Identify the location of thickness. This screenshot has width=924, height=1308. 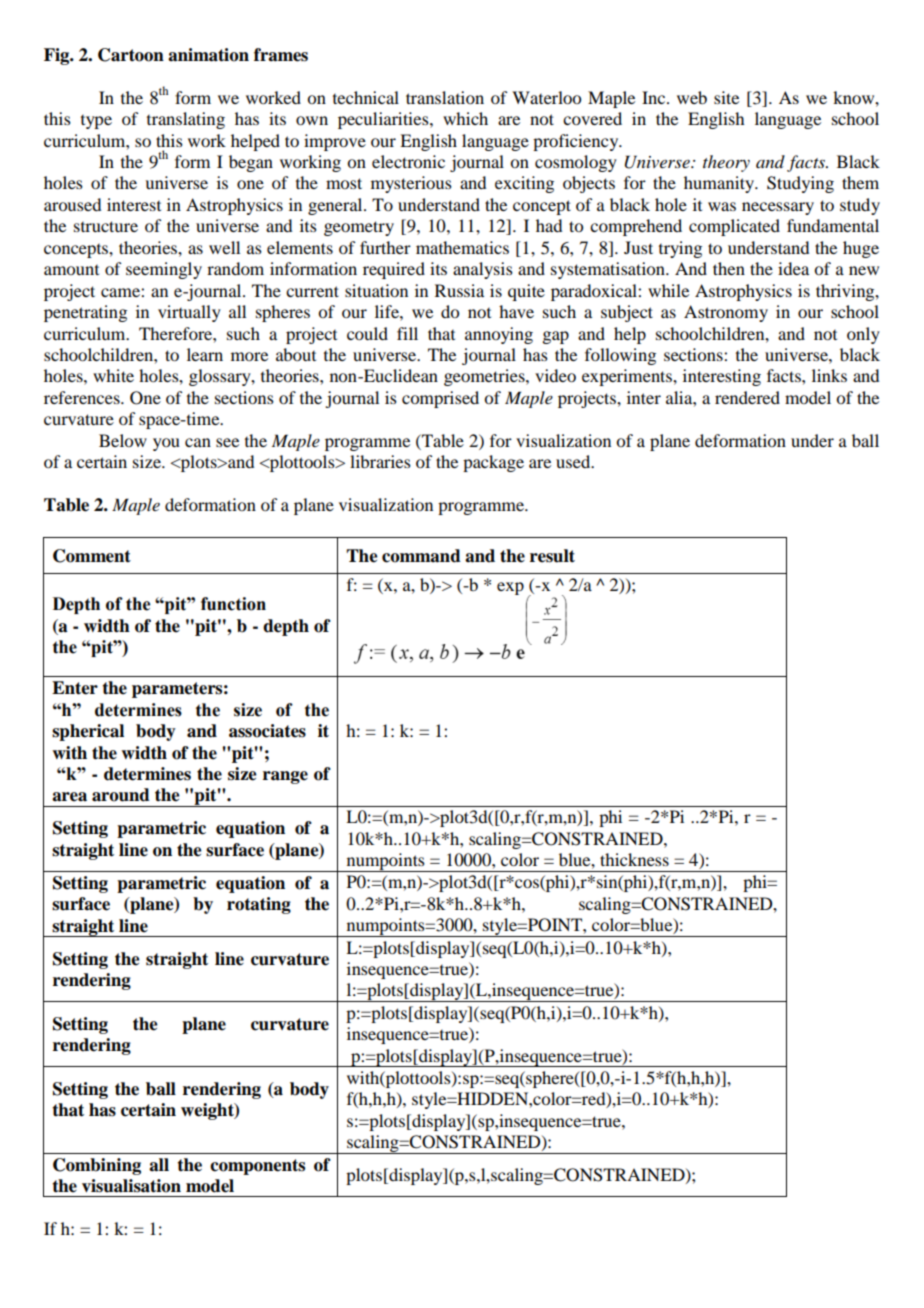
(634, 859).
